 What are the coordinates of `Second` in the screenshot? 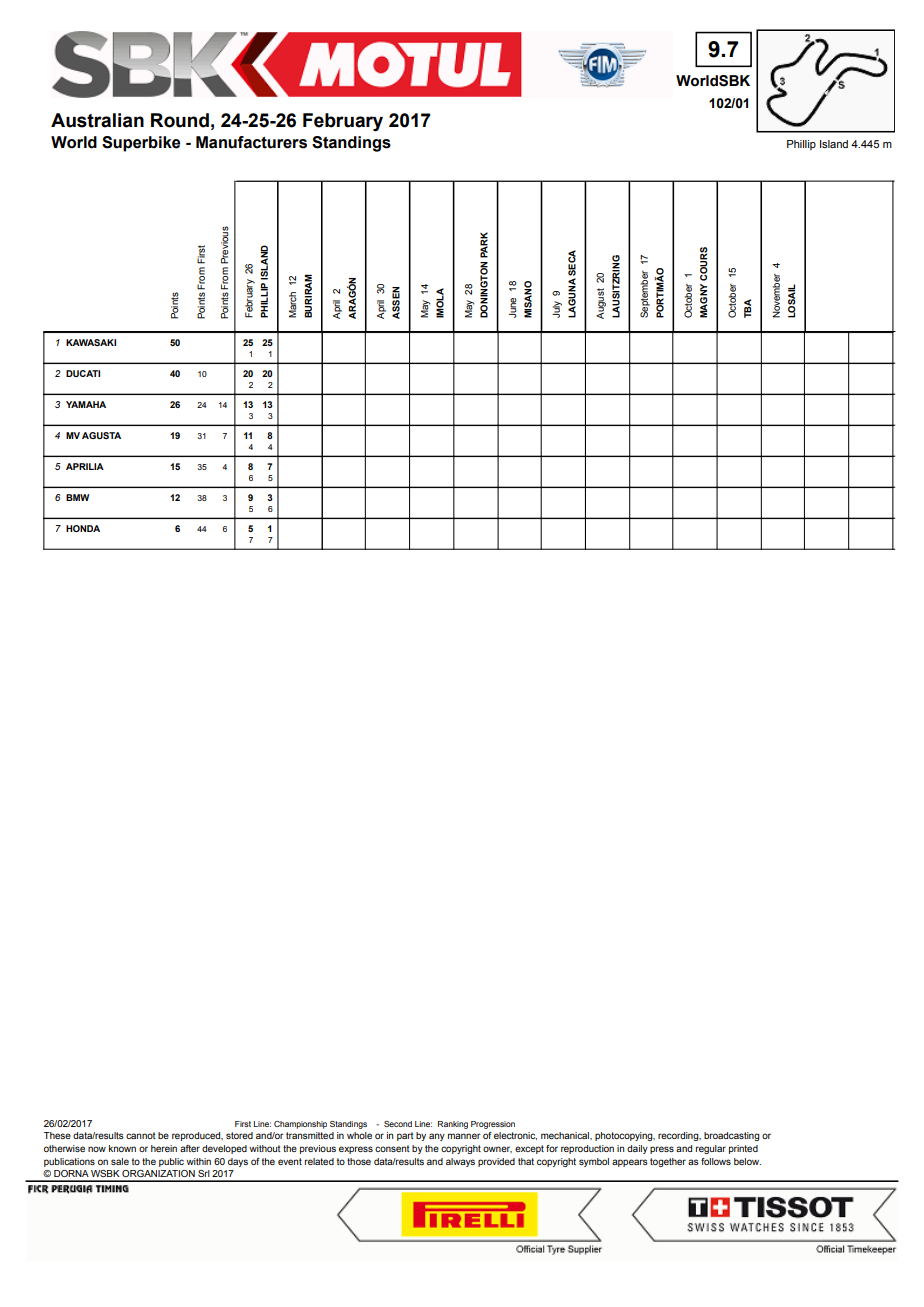 It's located at (398, 1124).
